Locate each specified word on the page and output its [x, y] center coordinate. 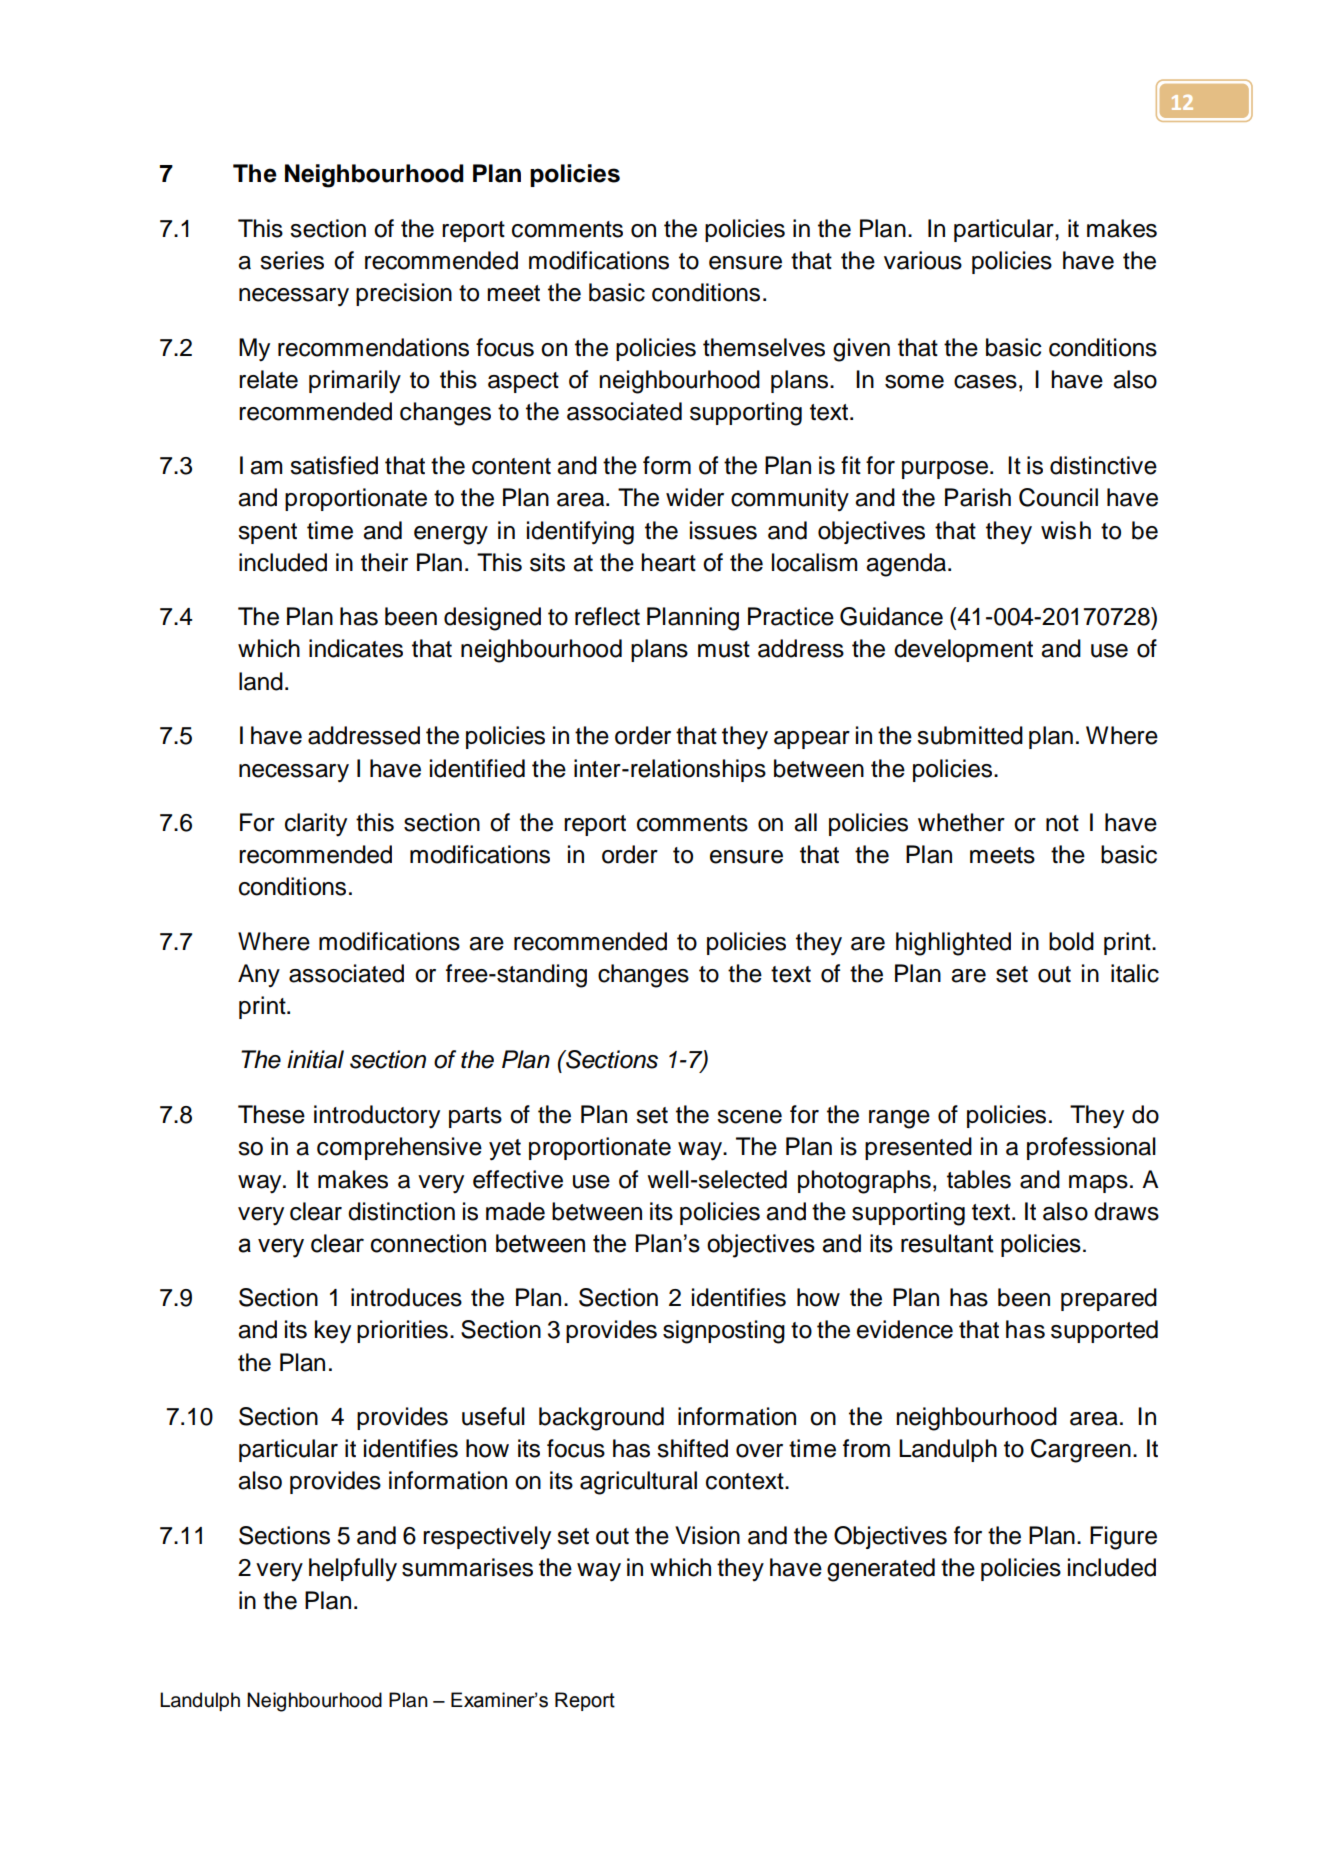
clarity [316, 825]
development [963, 650]
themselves [764, 347]
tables [979, 1179]
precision [404, 294]
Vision [707, 1535]
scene [749, 1117]
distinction [401, 1211]
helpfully [353, 1570]
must [724, 649]
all [805, 822]
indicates [356, 648]
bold [1071, 941]
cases [985, 382]
